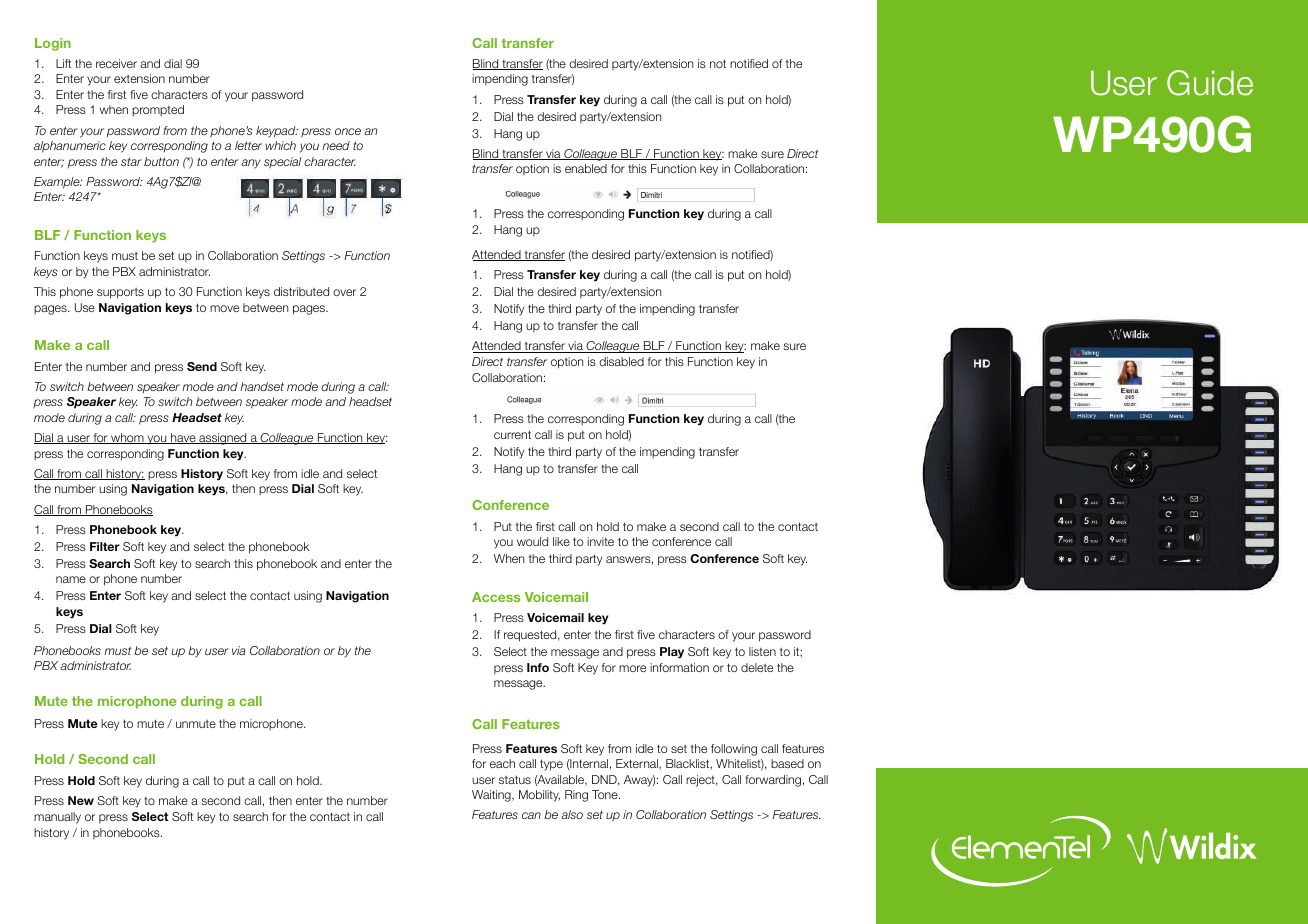 Image resolution: width=1308 pixels, height=924 pixels. I want to click on Tone, so click(606, 794).
